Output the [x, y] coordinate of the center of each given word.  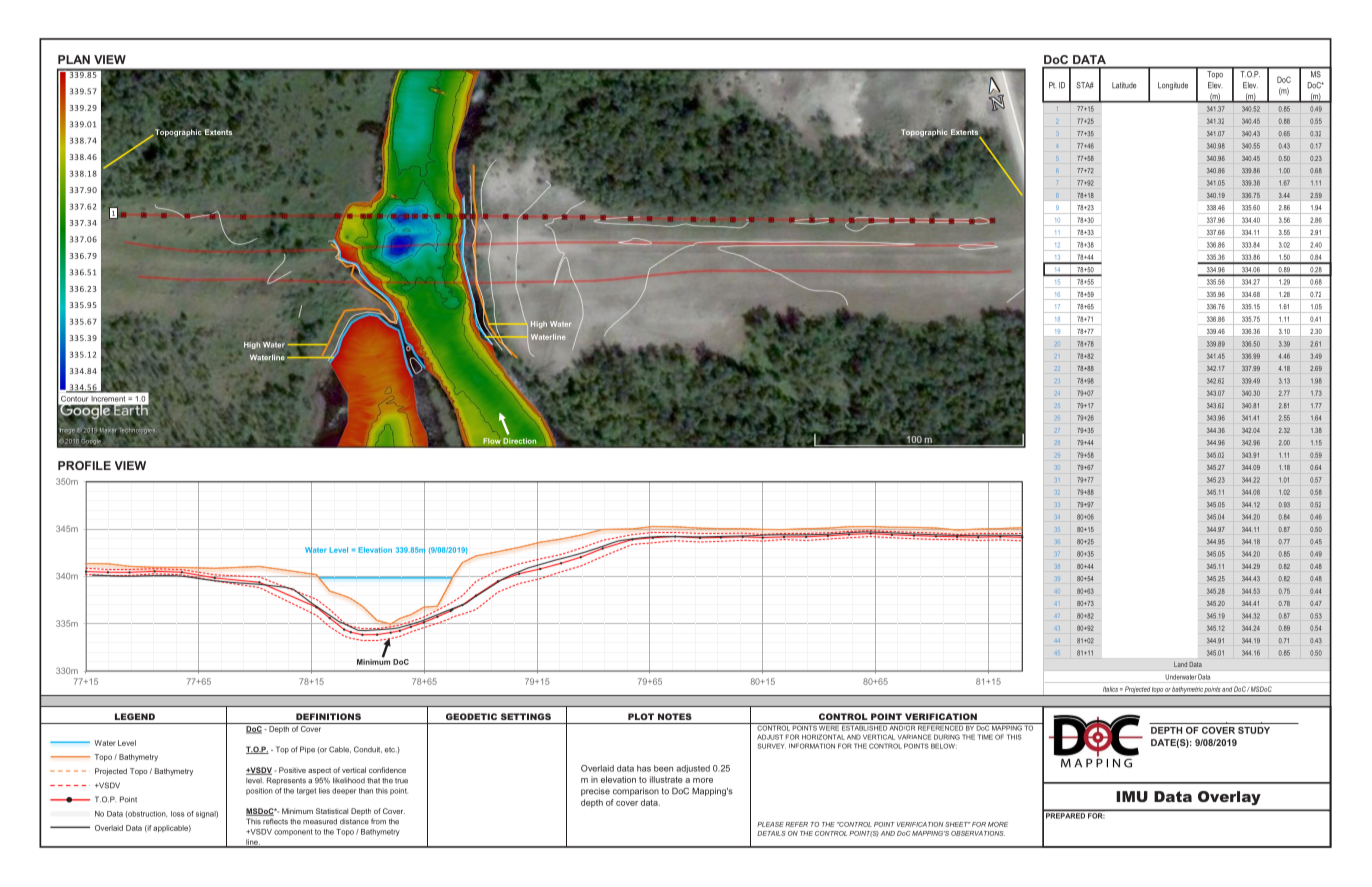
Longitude [1173, 86]
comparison [636, 792]
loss [178, 814]
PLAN [74, 59]
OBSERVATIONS [978, 833]
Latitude [1124, 85]
